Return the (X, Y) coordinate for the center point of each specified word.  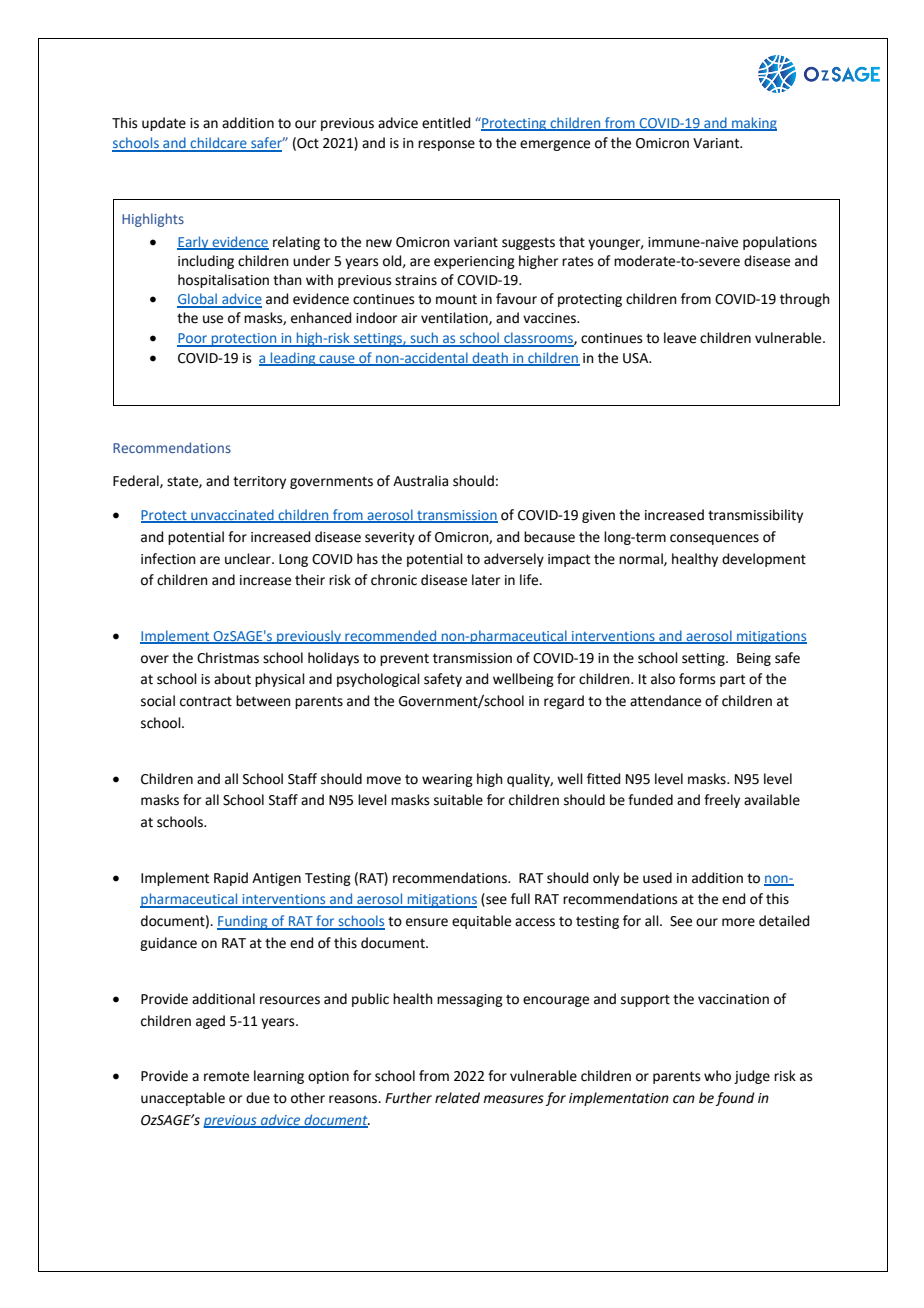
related (457, 1098)
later (486, 580)
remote (226, 1076)
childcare (218, 144)
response (446, 145)
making (753, 124)
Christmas (228, 658)
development (764, 560)
